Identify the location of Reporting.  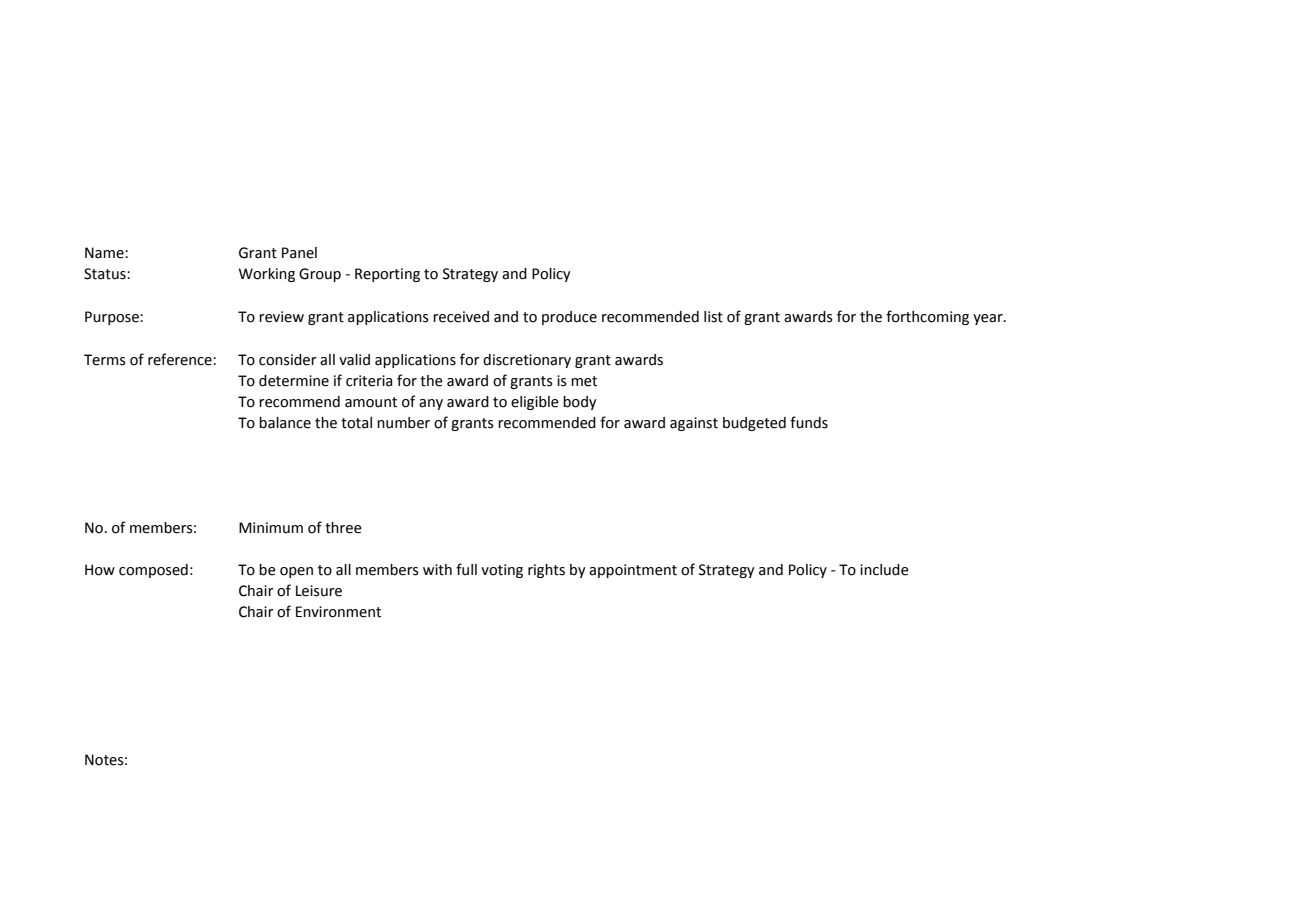
(387, 275).
